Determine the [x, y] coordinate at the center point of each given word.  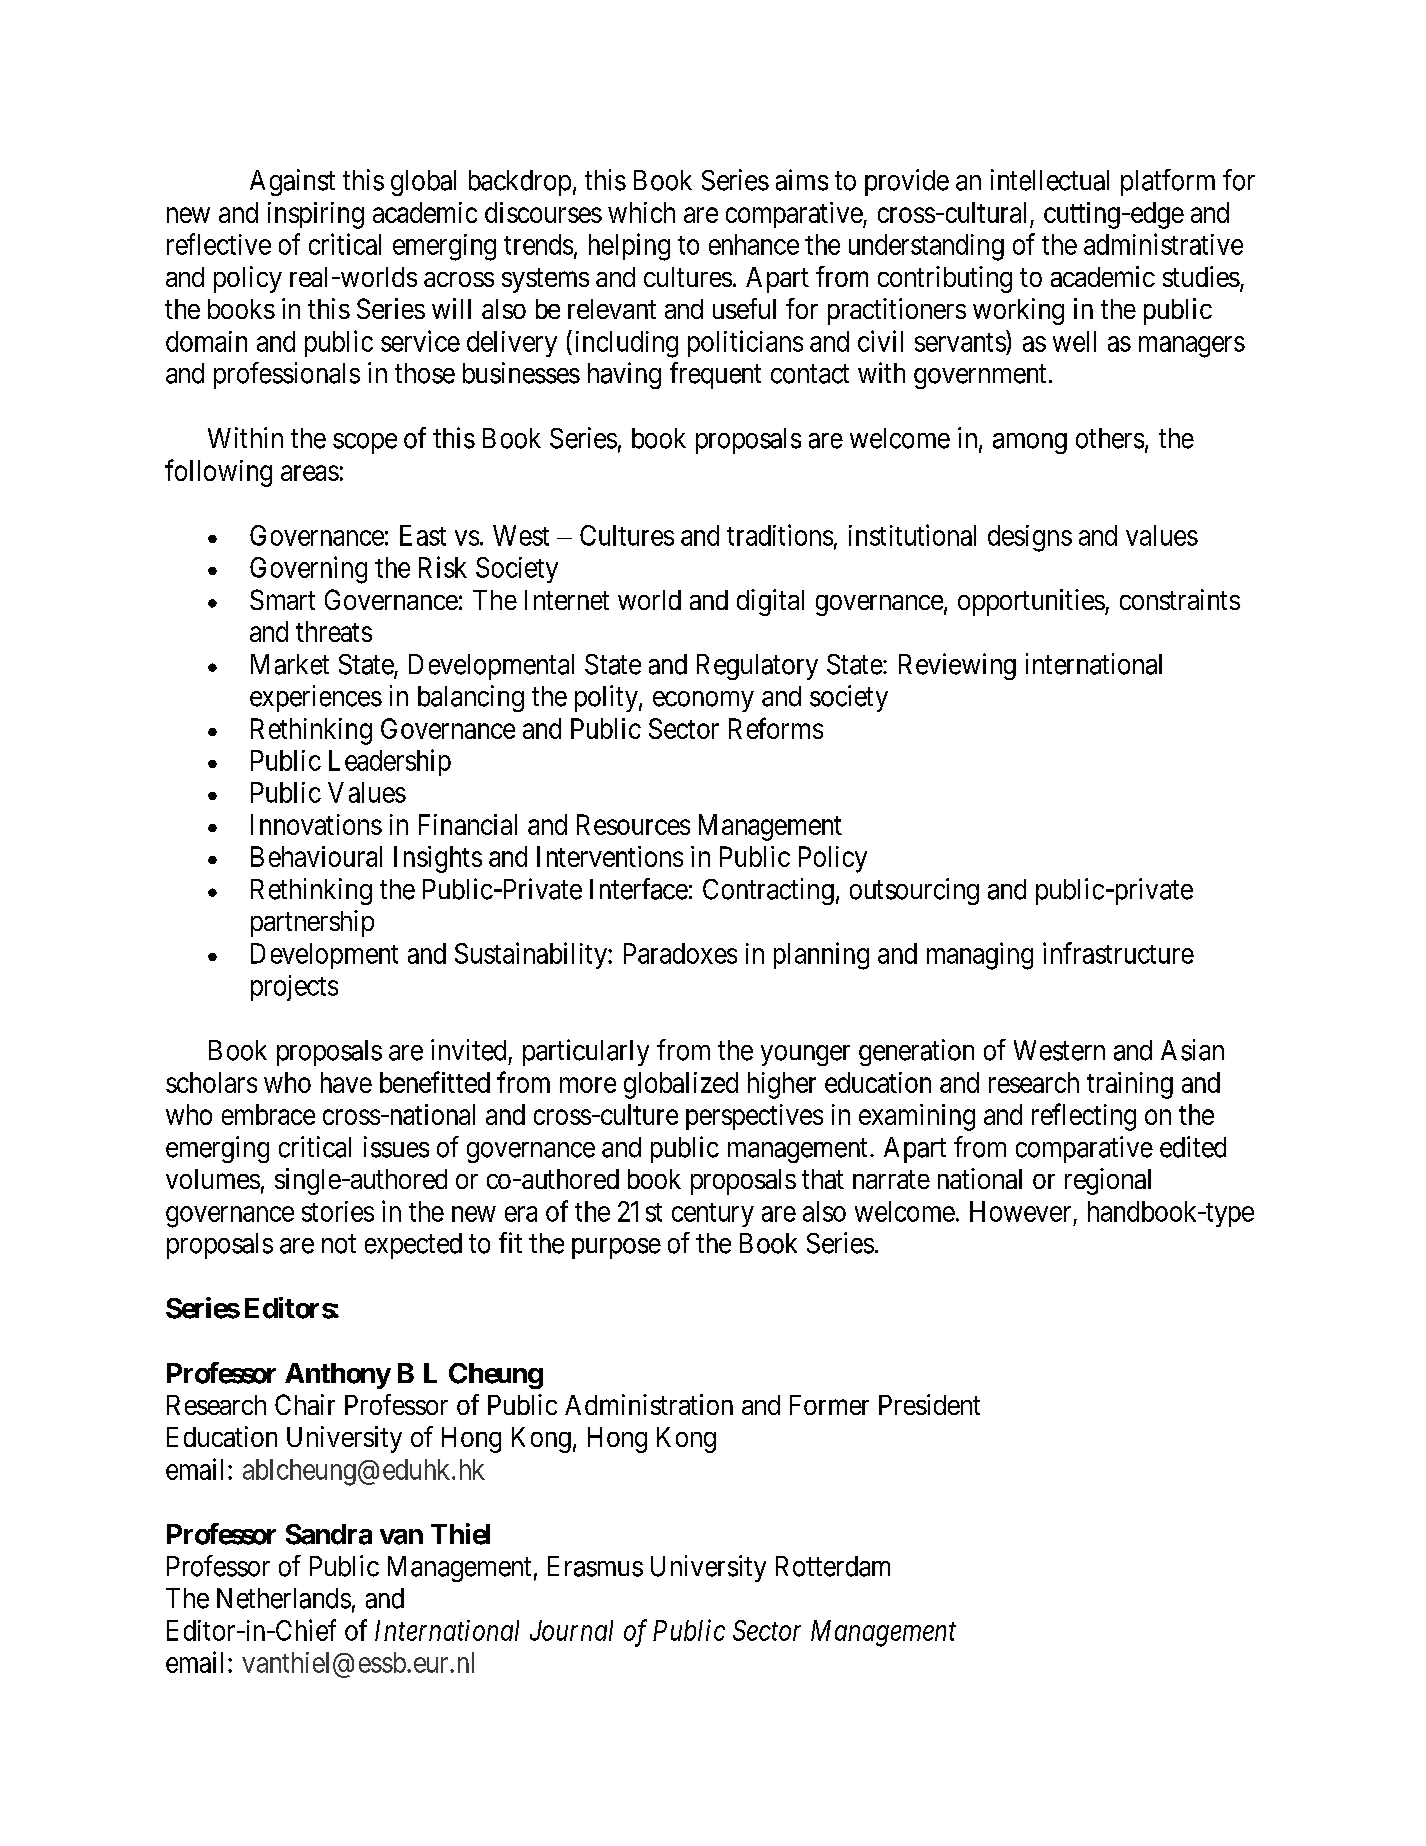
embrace [268, 1114]
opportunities [1031, 602]
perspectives [754, 1117]
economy [703, 701]
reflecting [1084, 1117]
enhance [754, 244]
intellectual [1050, 180]
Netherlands [284, 1598]
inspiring [316, 215]
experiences [316, 698]
